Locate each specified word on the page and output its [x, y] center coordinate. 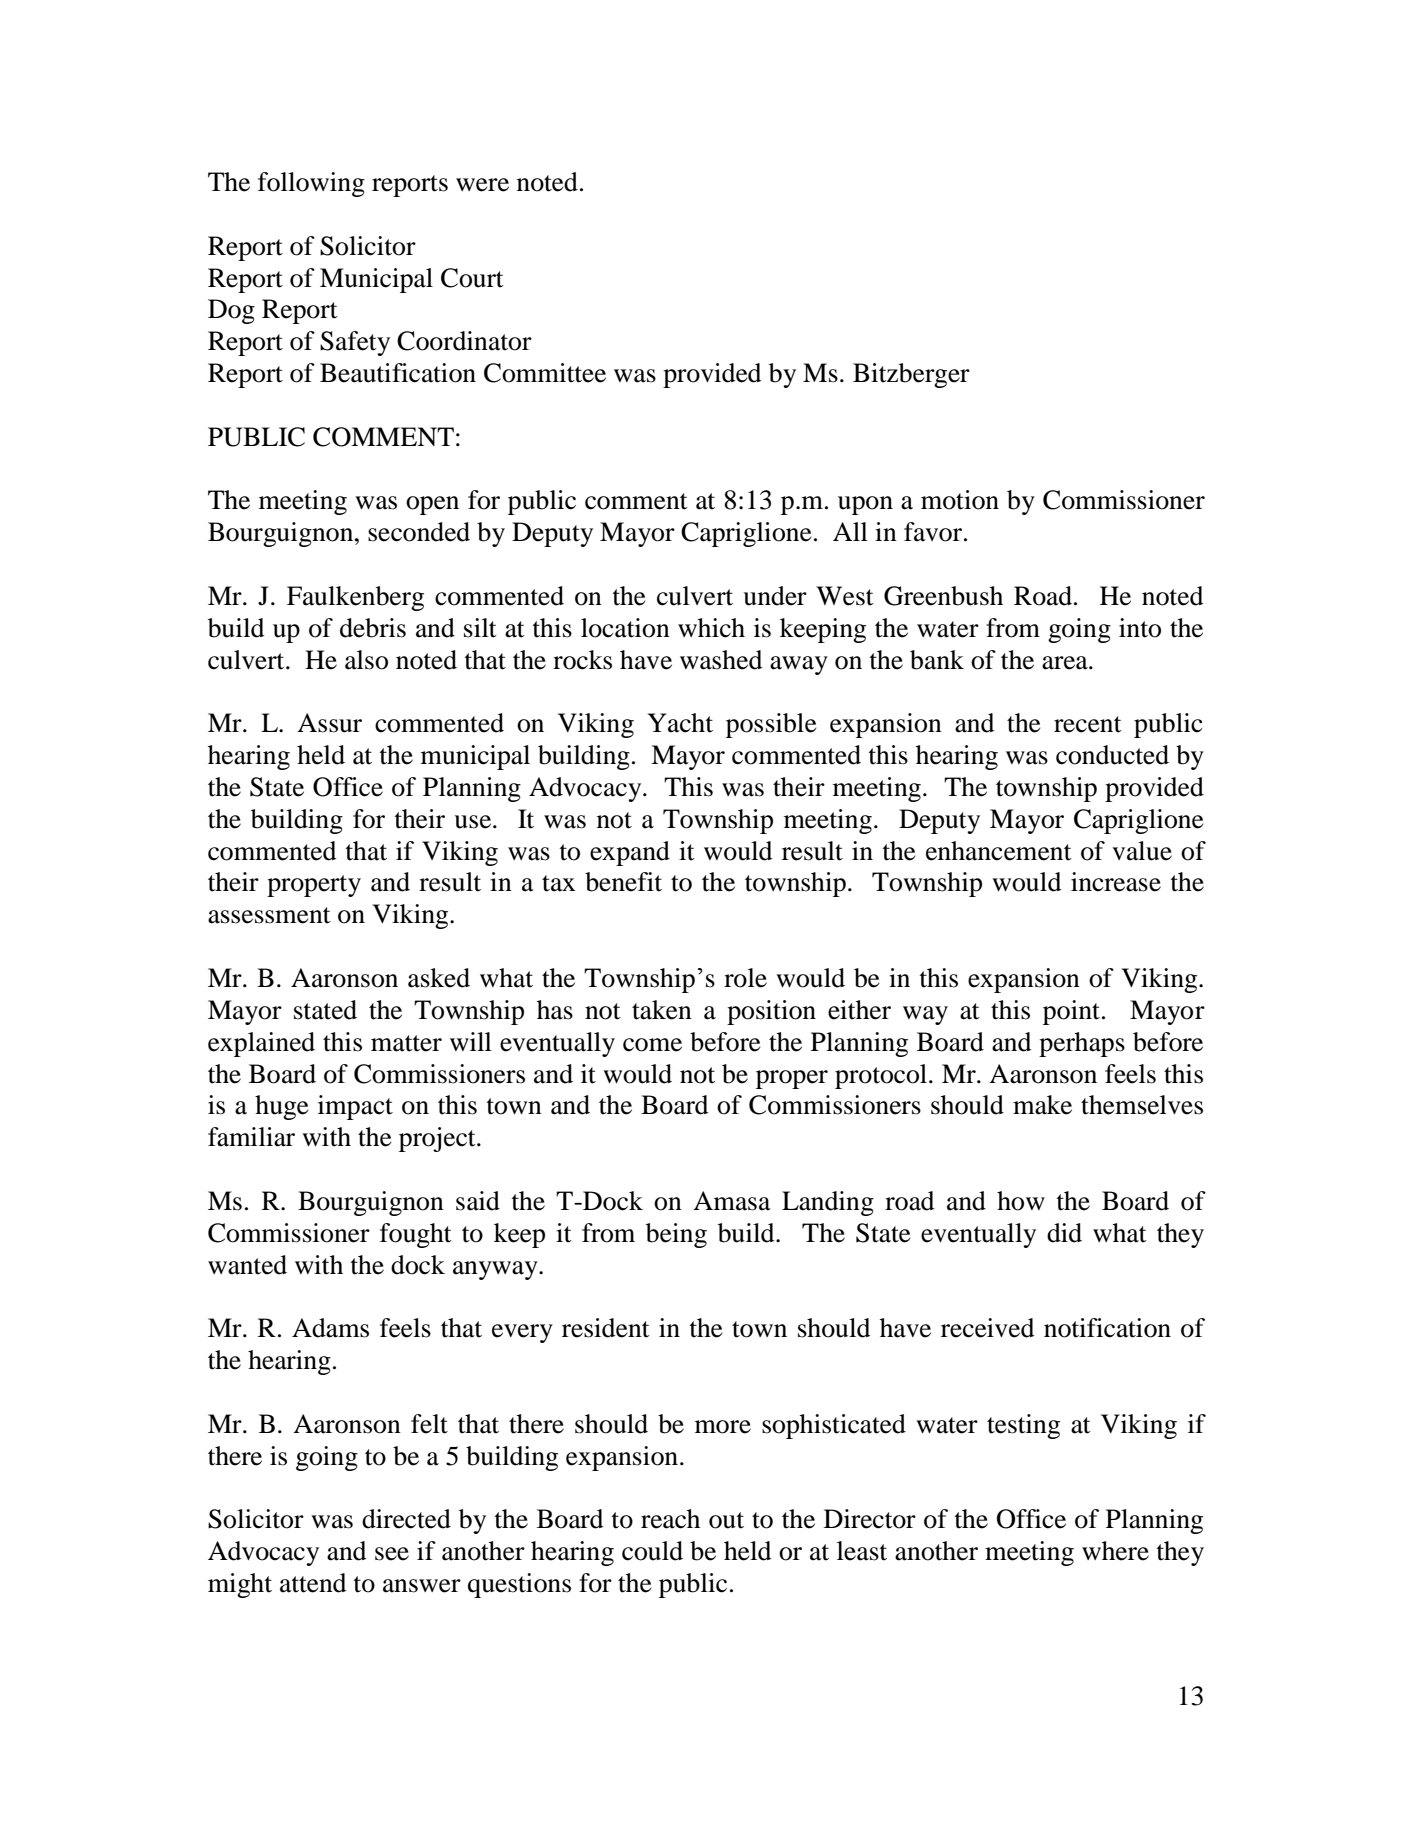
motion [960, 500]
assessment [269, 915]
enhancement [999, 851]
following [311, 184]
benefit [623, 882]
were [482, 185]
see [392, 1554]
